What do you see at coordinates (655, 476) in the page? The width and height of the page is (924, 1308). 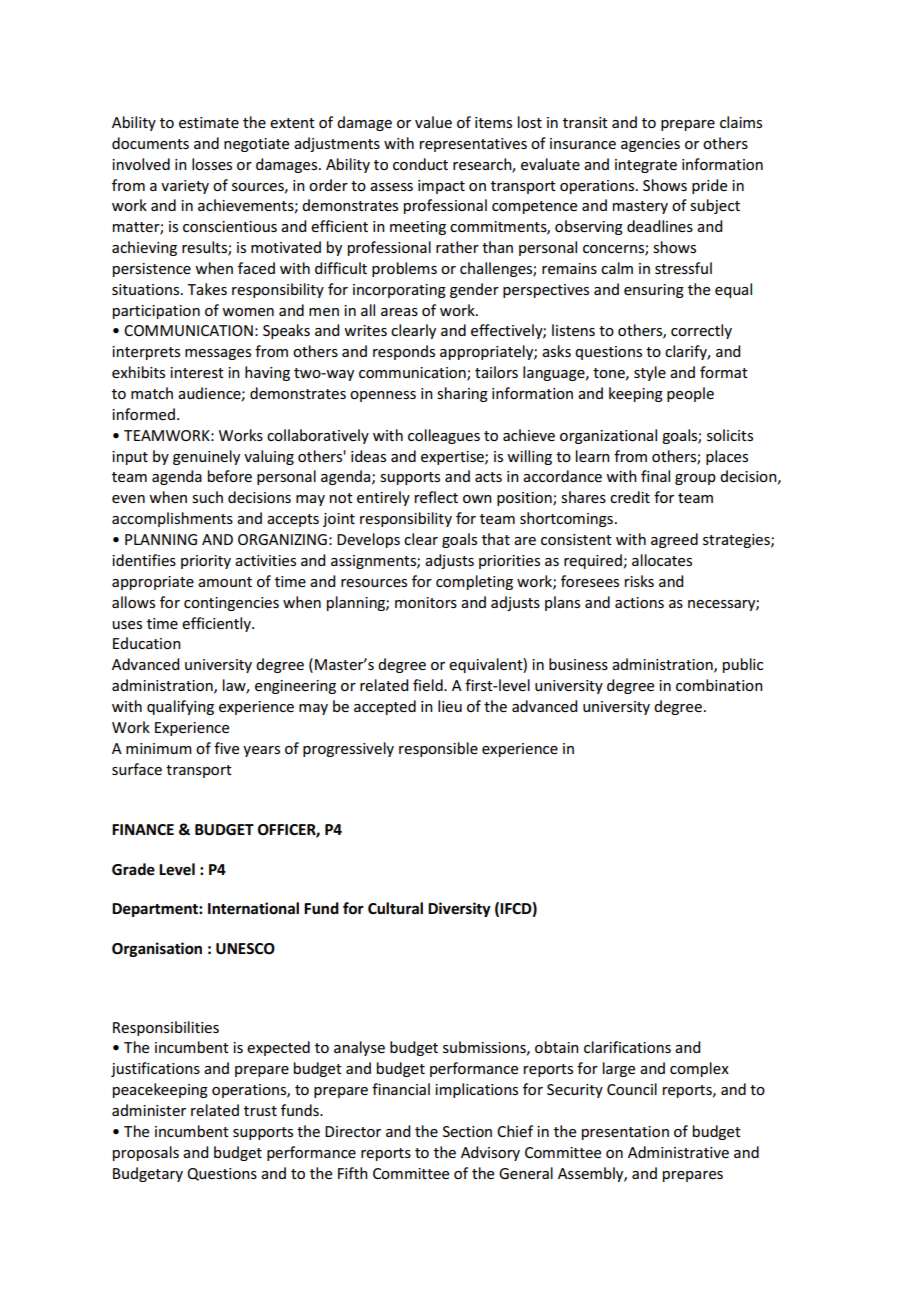 I see `final` at bounding box center [655, 476].
